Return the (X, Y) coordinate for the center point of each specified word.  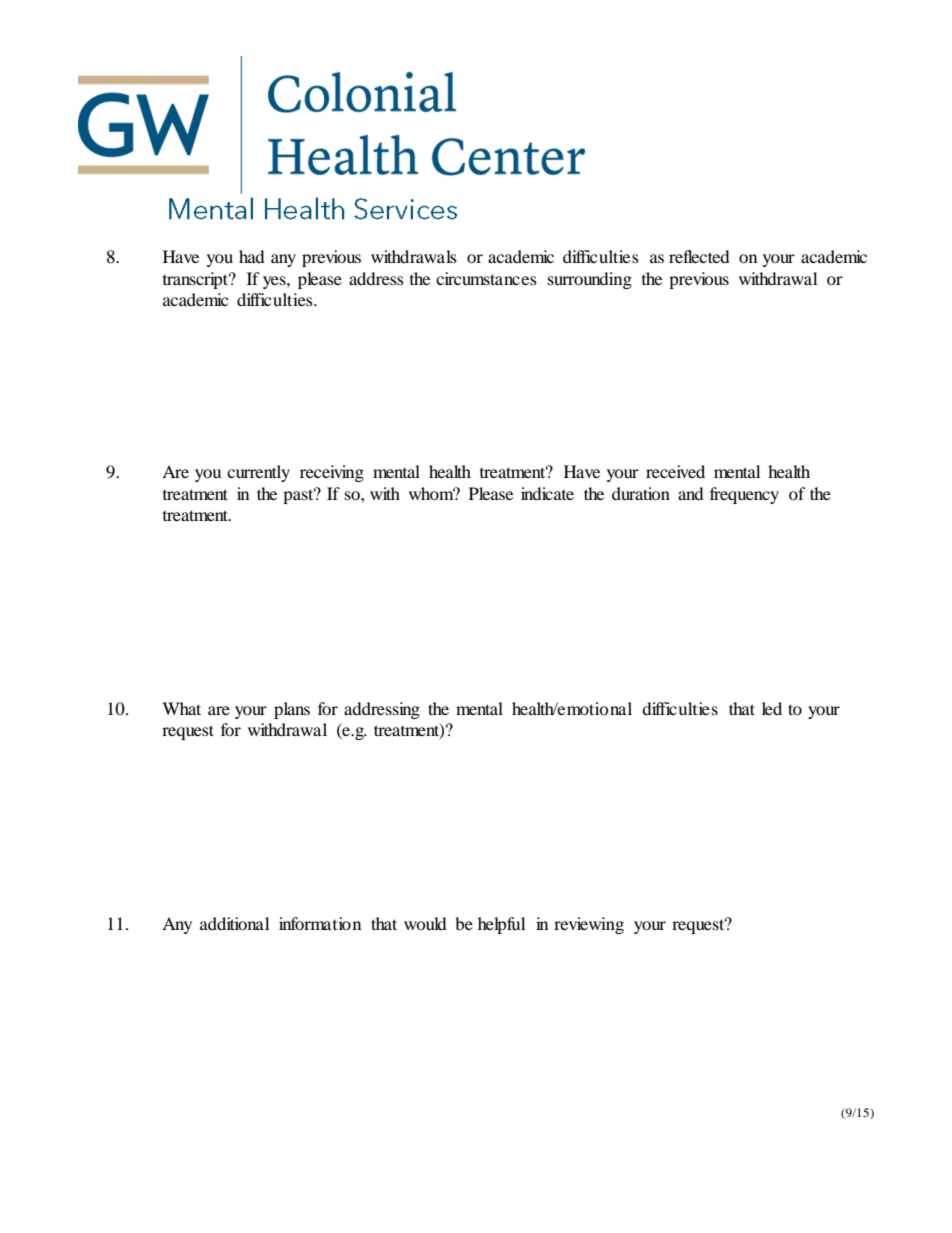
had (252, 256)
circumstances (486, 278)
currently (258, 473)
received (675, 471)
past (299, 495)
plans (292, 710)
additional (234, 923)
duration (641, 493)
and (691, 493)
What (181, 708)
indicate (547, 493)
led (772, 708)
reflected (699, 256)
